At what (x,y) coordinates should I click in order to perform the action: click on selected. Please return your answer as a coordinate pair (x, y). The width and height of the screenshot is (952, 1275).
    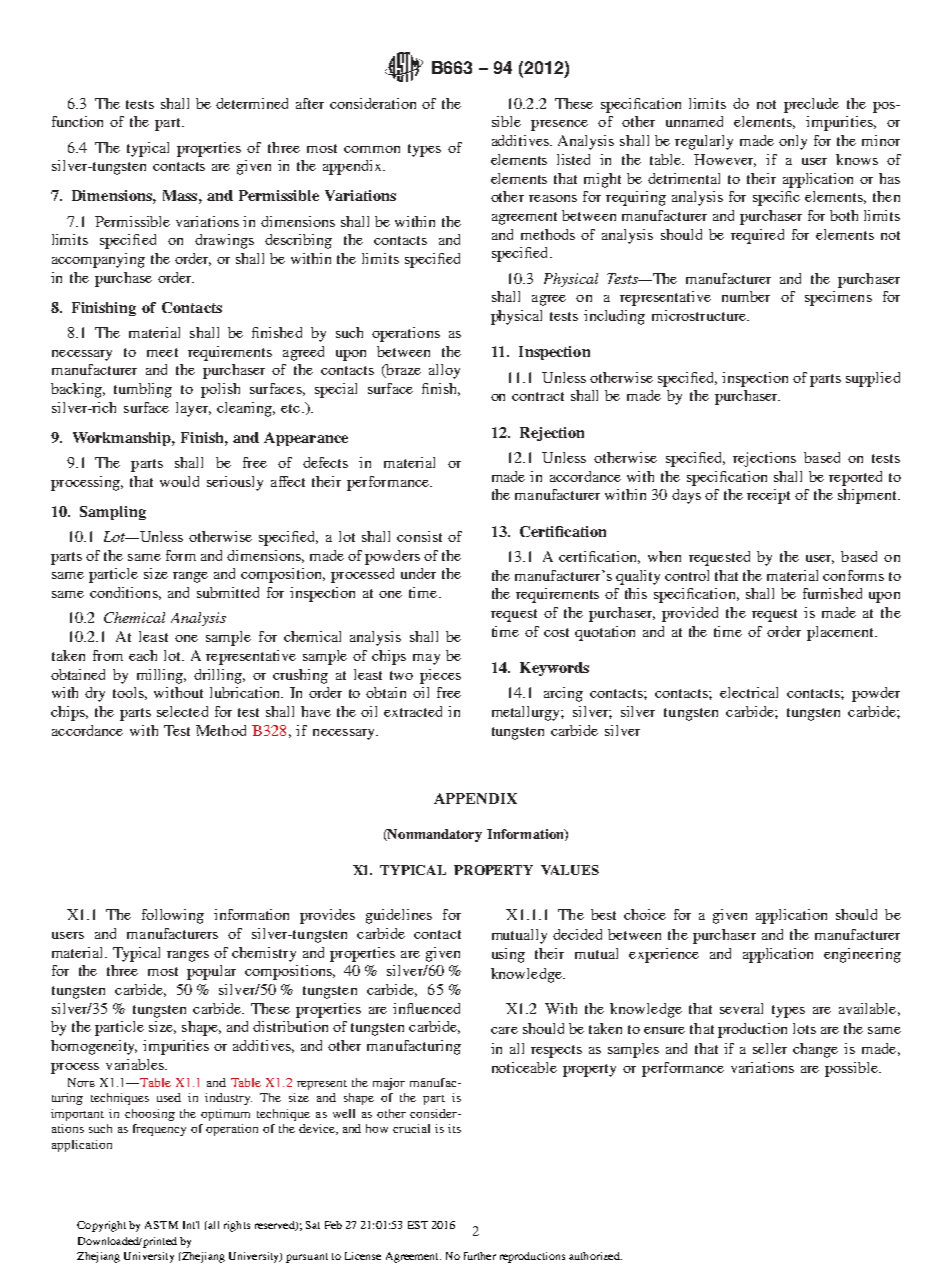
    Looking at the image, I should click on (182, 711).
